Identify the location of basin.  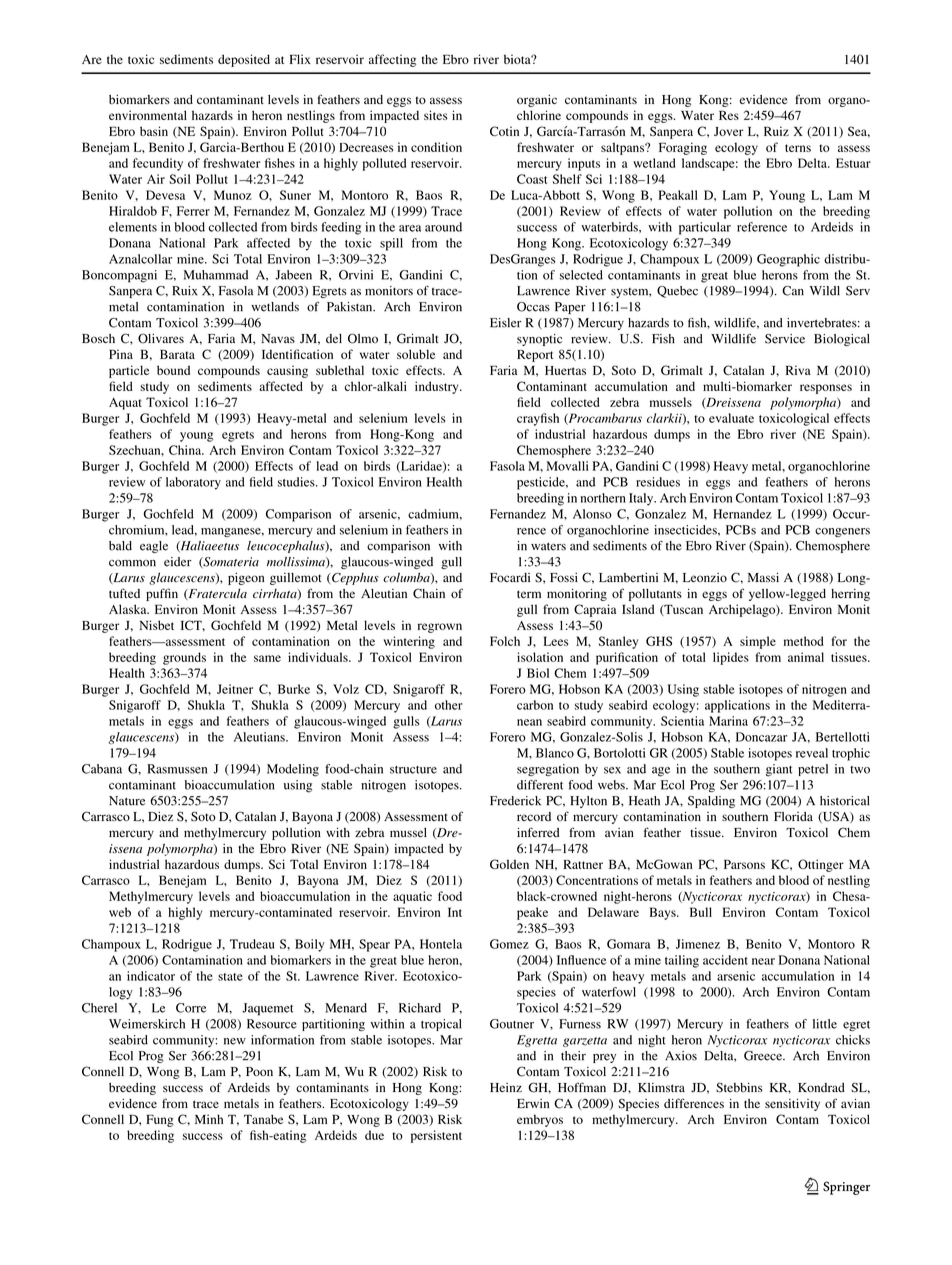
(154, 131).
